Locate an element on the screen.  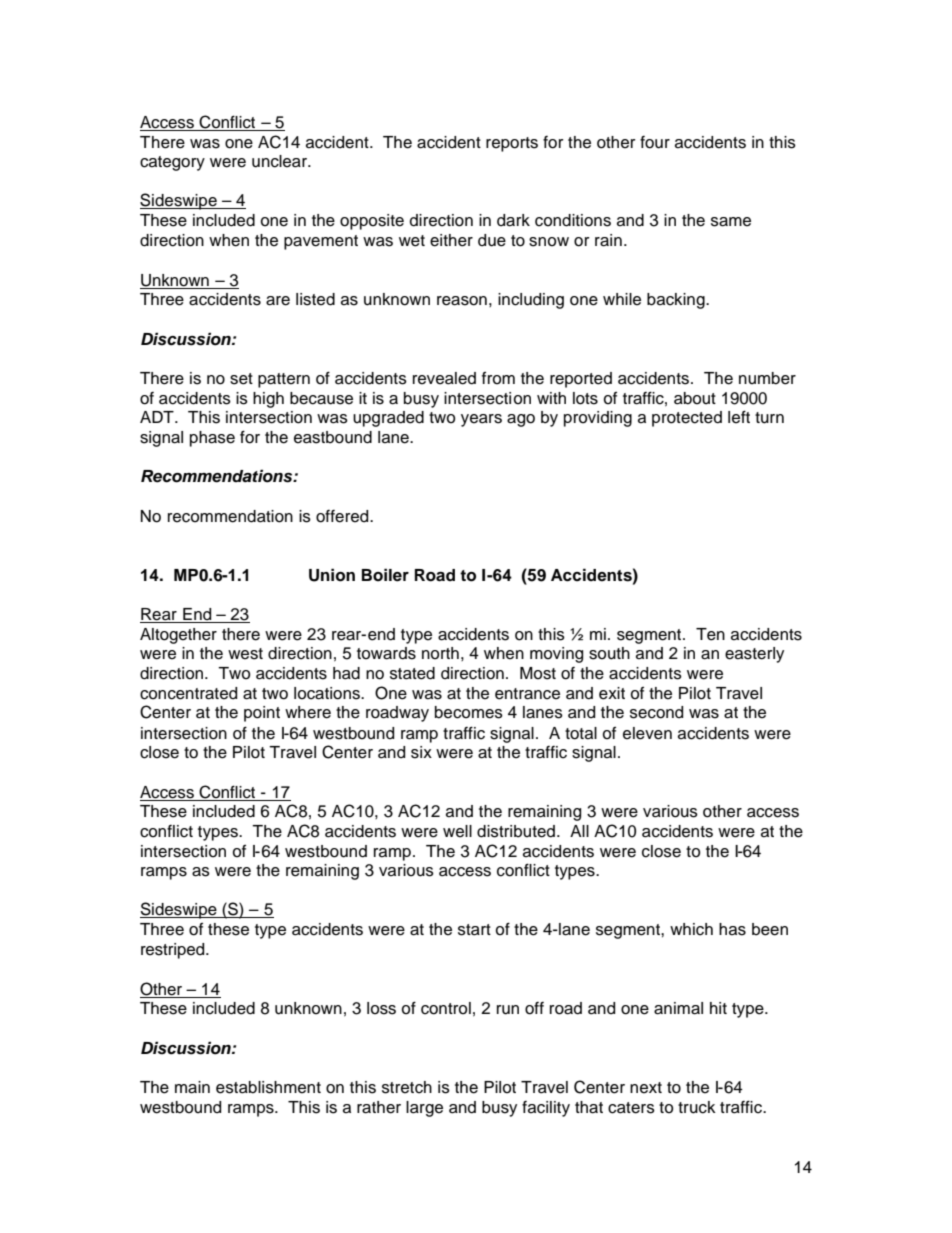
four is located at coordinates (655, 142).
